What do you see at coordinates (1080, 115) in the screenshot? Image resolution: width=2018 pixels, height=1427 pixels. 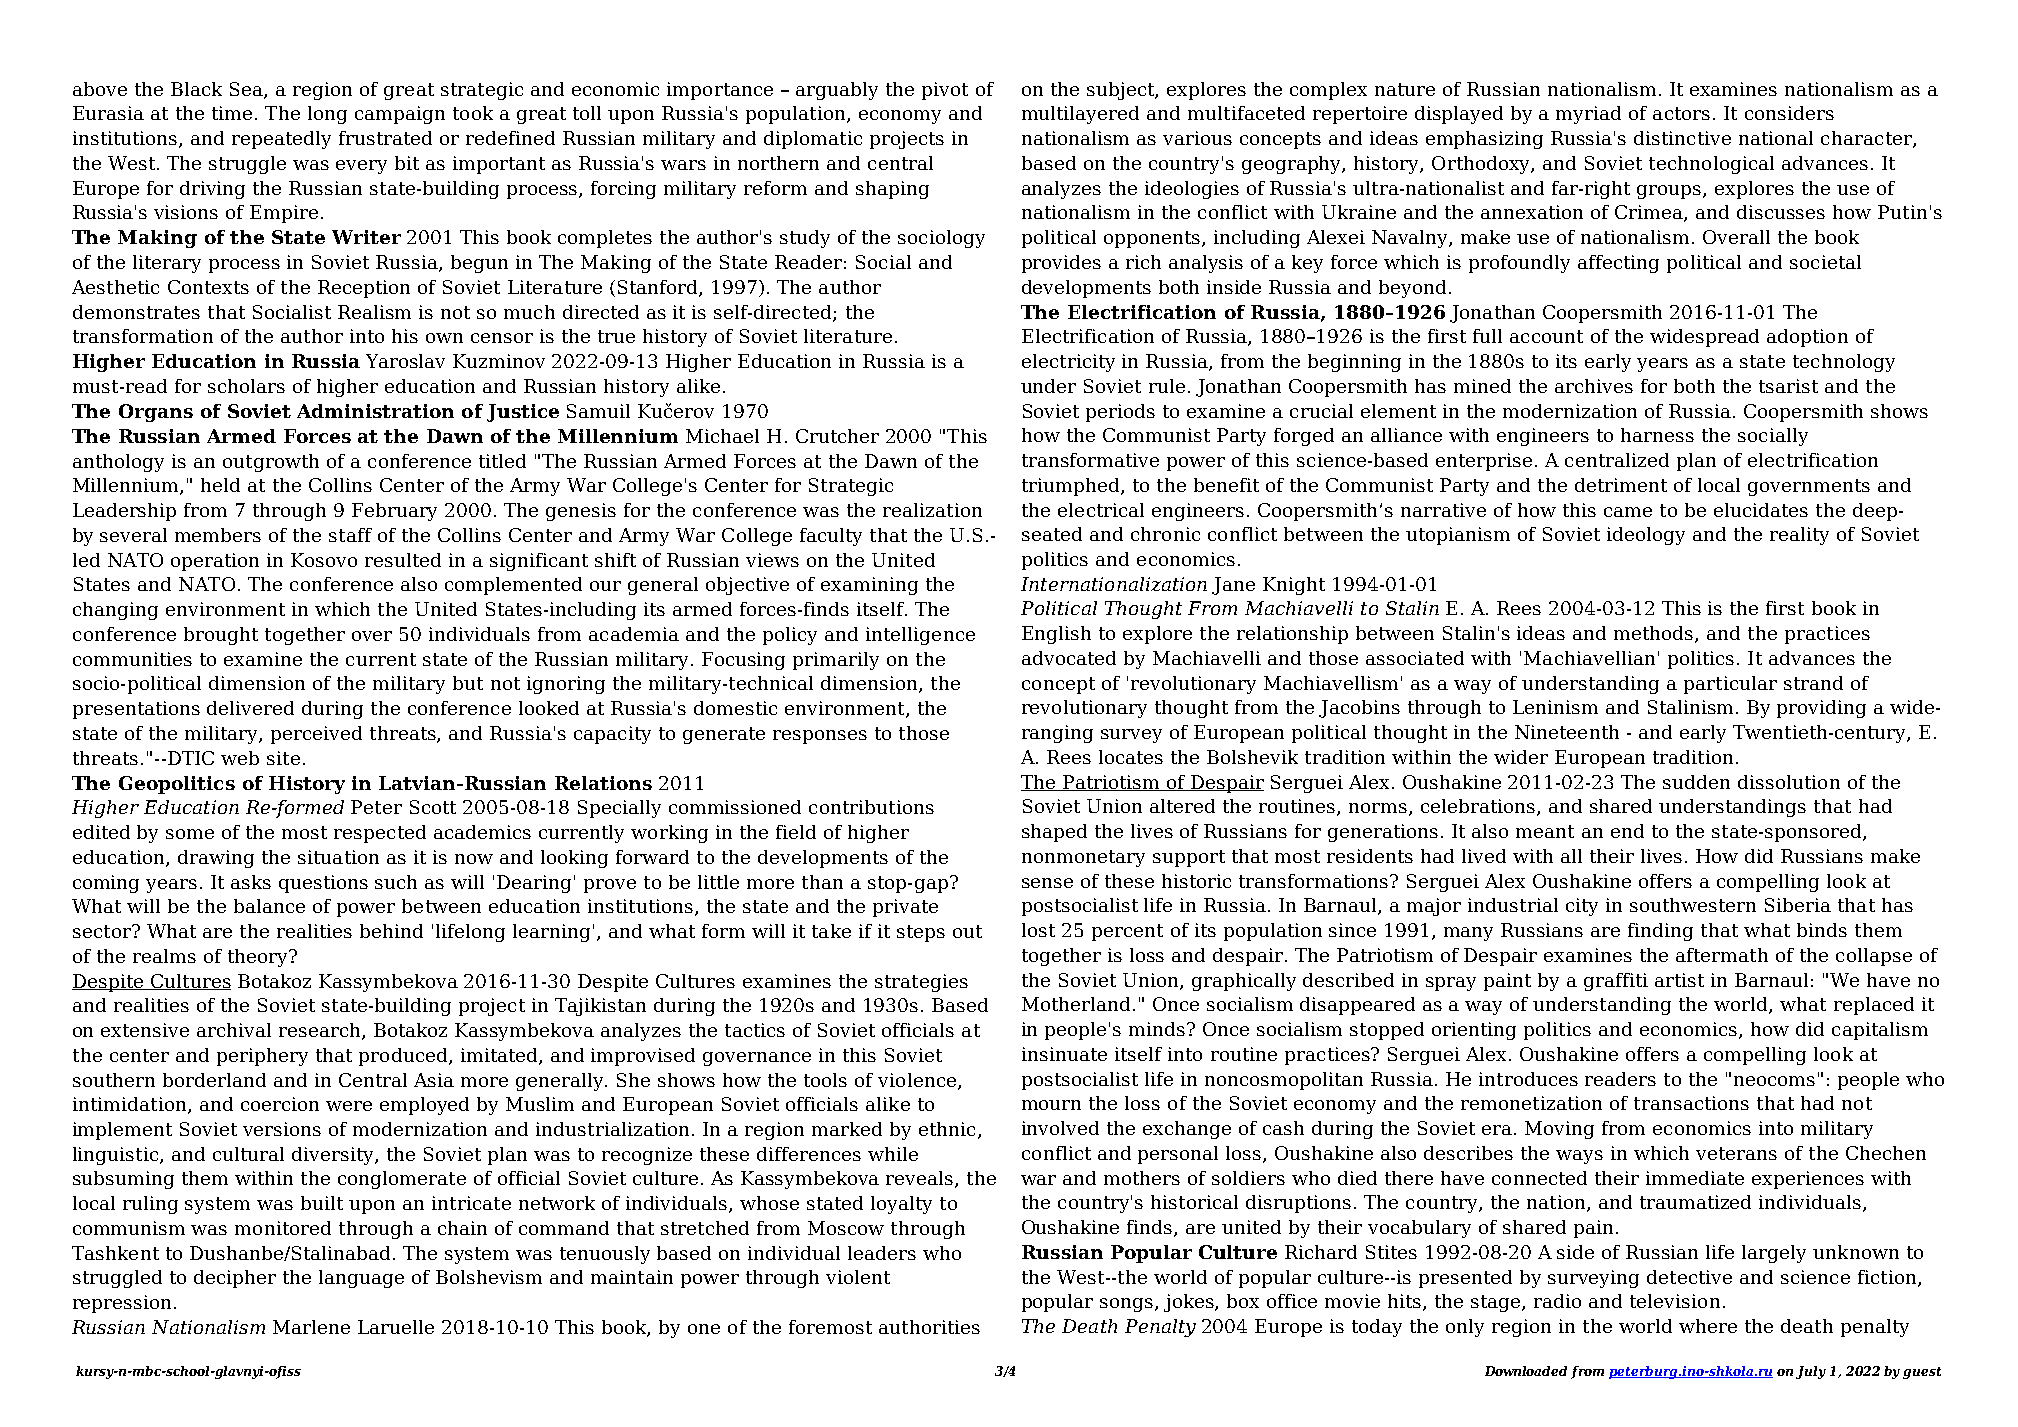 I see `multilayered` at bounding box center [1080, 115].
